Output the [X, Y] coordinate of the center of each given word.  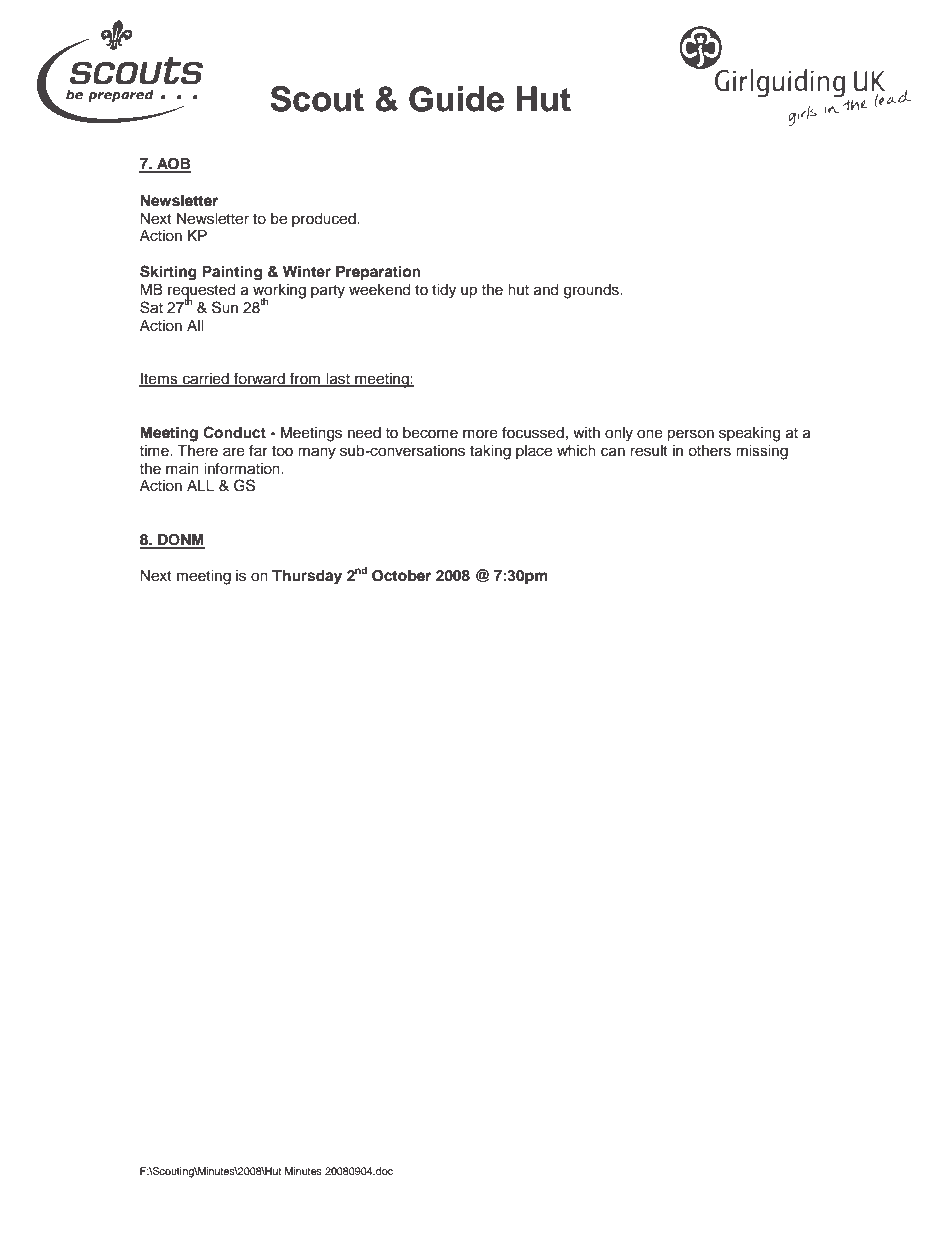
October [401, 576]
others [709, 451]
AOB [173, 165]
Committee [642, 102]
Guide [456, 99]
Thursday [307, 577]
